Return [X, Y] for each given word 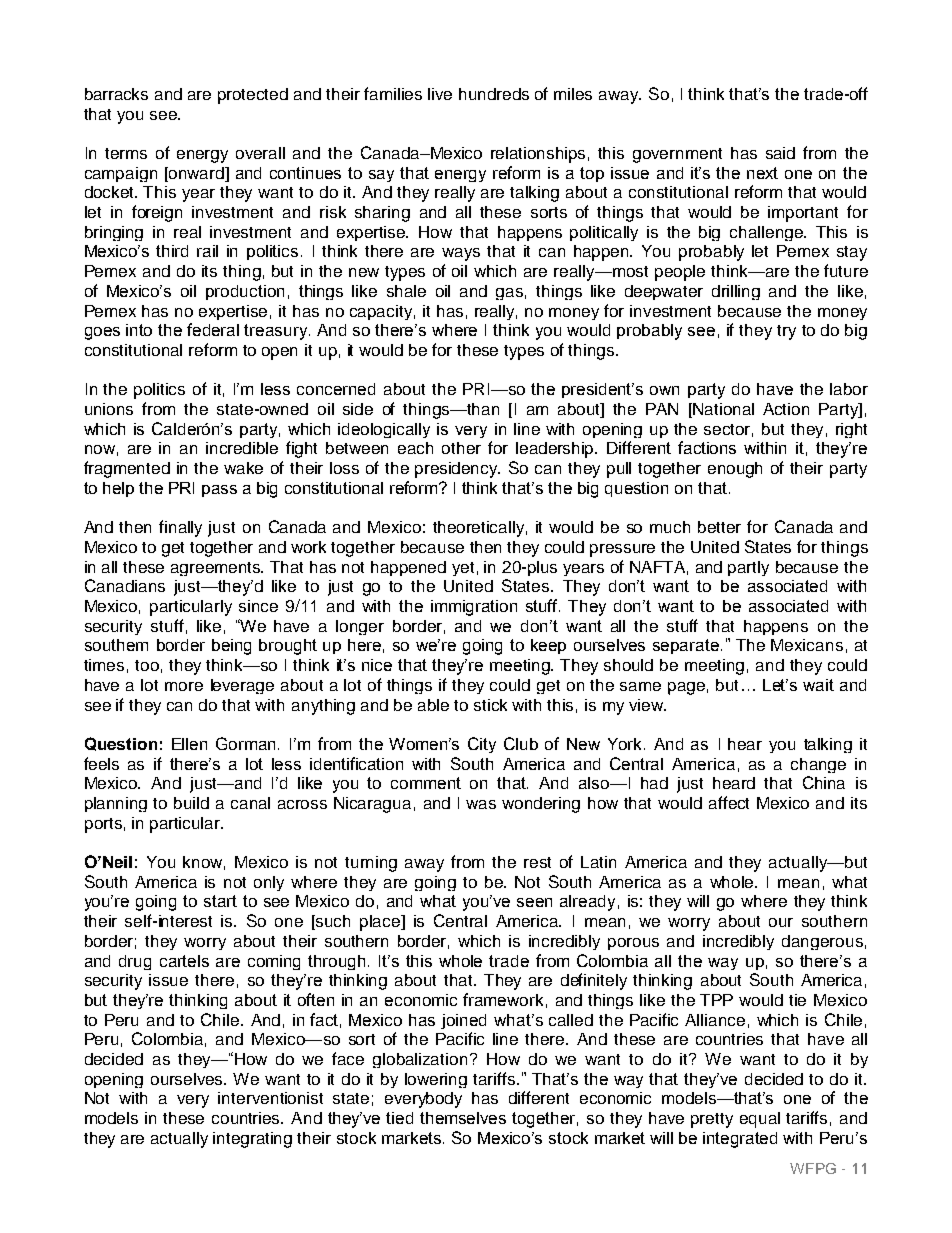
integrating [252, 1140]
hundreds [494, 94]
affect [729, 802]
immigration [474, 608]
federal [213, 329]
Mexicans [807, 645]
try [786, 332]
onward [196, 174]
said [780, 153]
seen [534, 902]
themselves [463, 1118]
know [204, 863]
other [461, 448]
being [231, 647]
